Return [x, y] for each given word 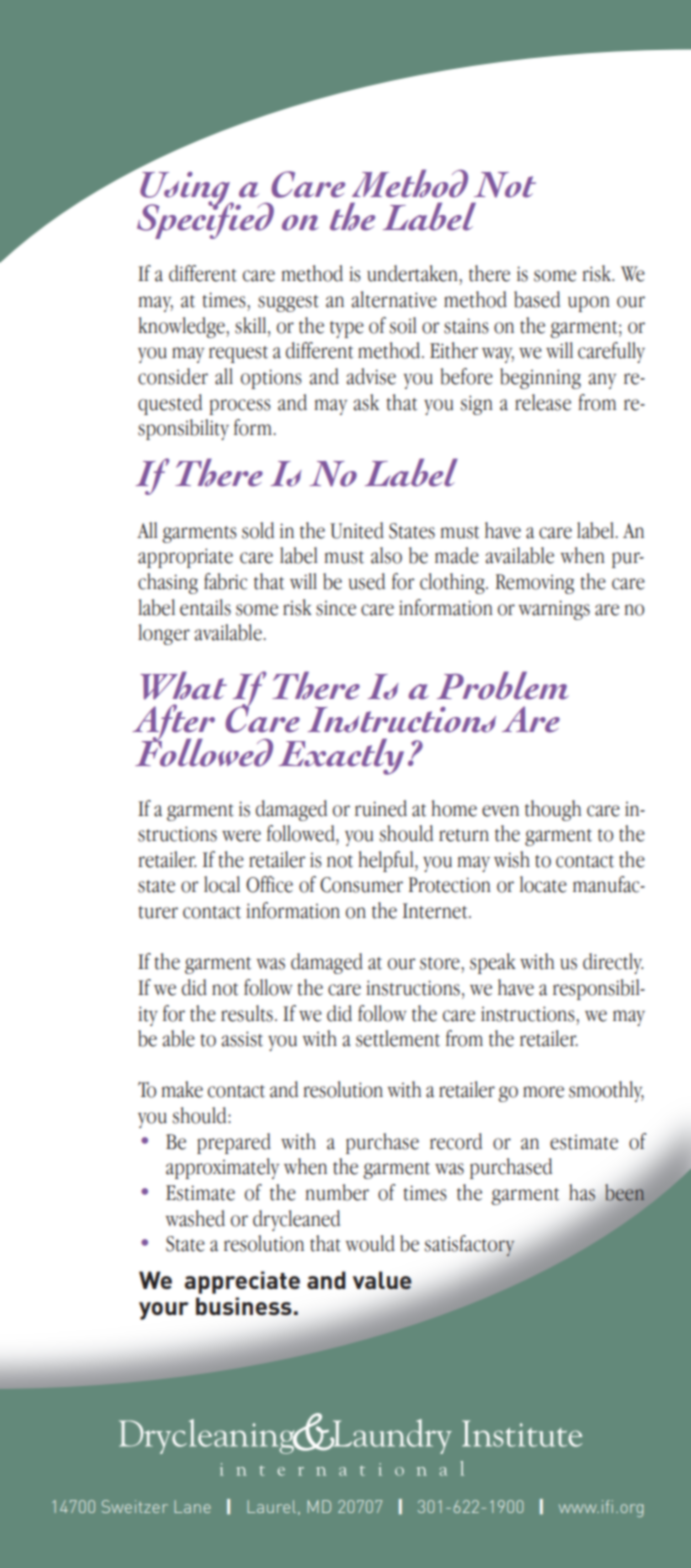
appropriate [185, 558]
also [386, 555]
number [337, 1192]
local [222, 884]
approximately [222, 1168]
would [370, 1243]
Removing [535, 584]
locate [543, 884]
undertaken [413, 273]
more [543, 1092]
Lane [192, 1506]
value [382, 1280]
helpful [387, 861]
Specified [205, 219]
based [537, 299]
